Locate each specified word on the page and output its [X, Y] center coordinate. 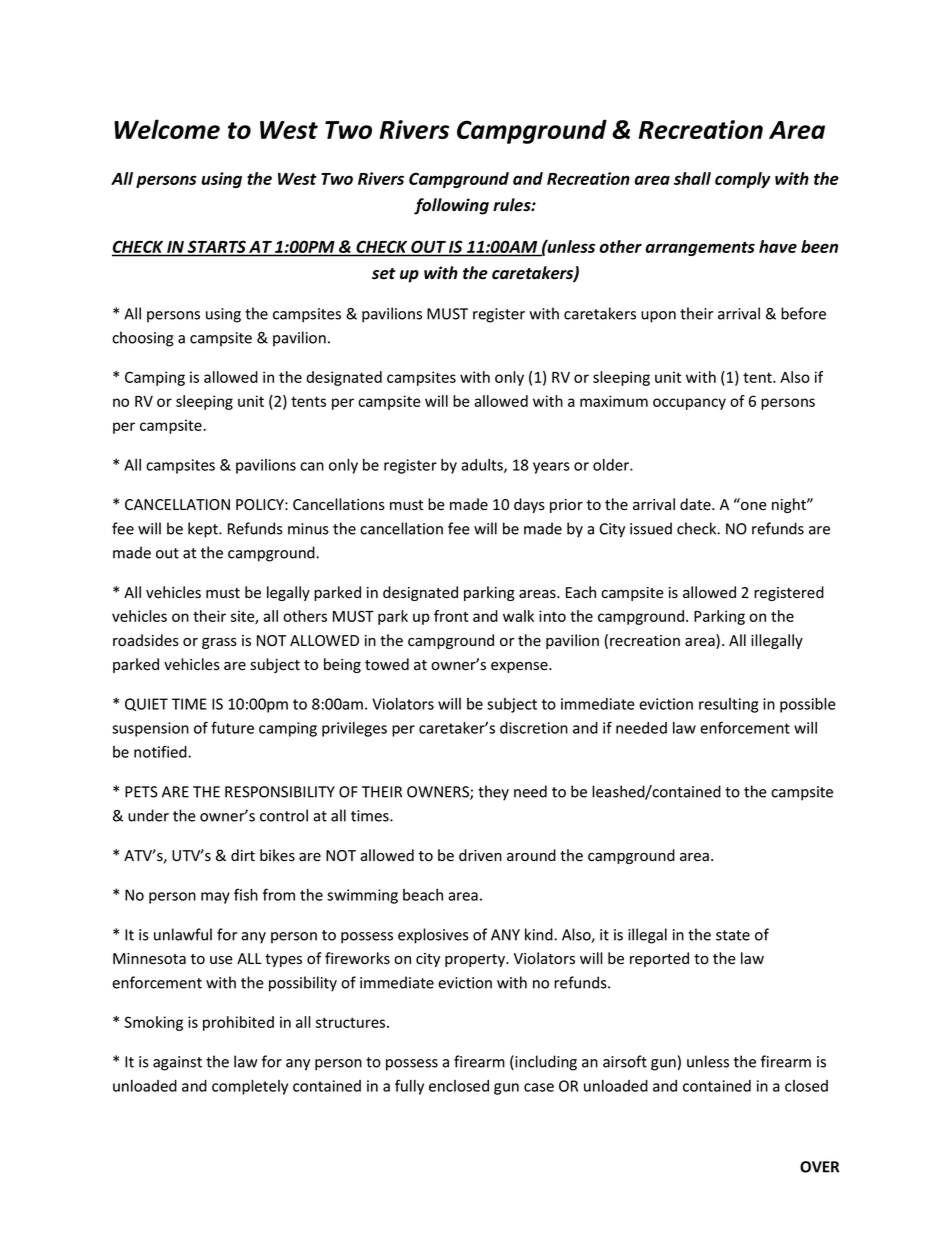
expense [520, 667]
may [215, 898]
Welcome [167, 129]
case [539, 1087]
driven [480, 855]
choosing [143, 339]
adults [483, 466]
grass [219, 643]
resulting [729, 705]
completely [250, 1087]
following [451, 206]
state [733, 935]
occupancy [689, 404]
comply [743, 180]
